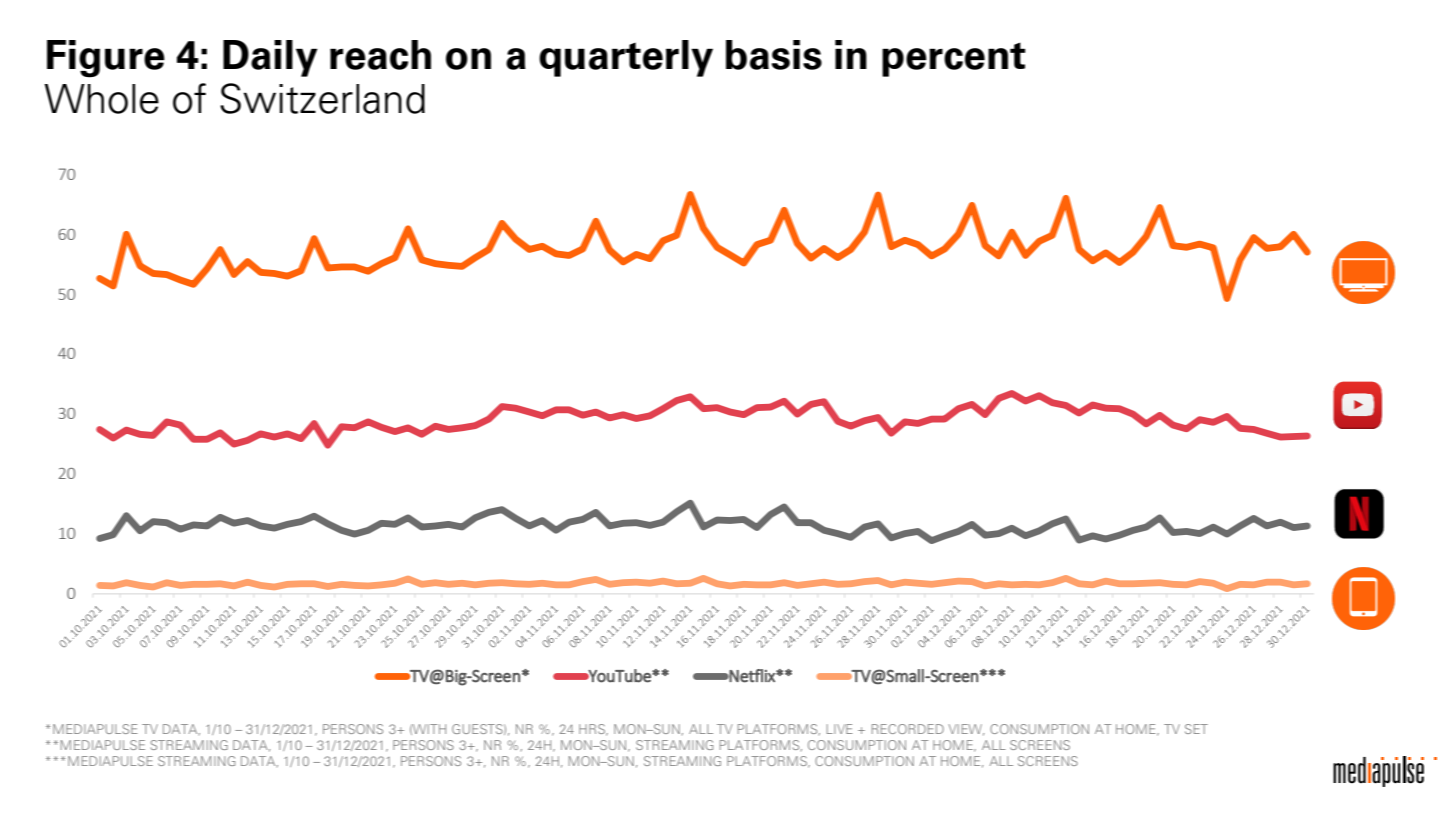  Describe the element at coordinates (840, 729) in the document. I see `LIVE` at that location.
